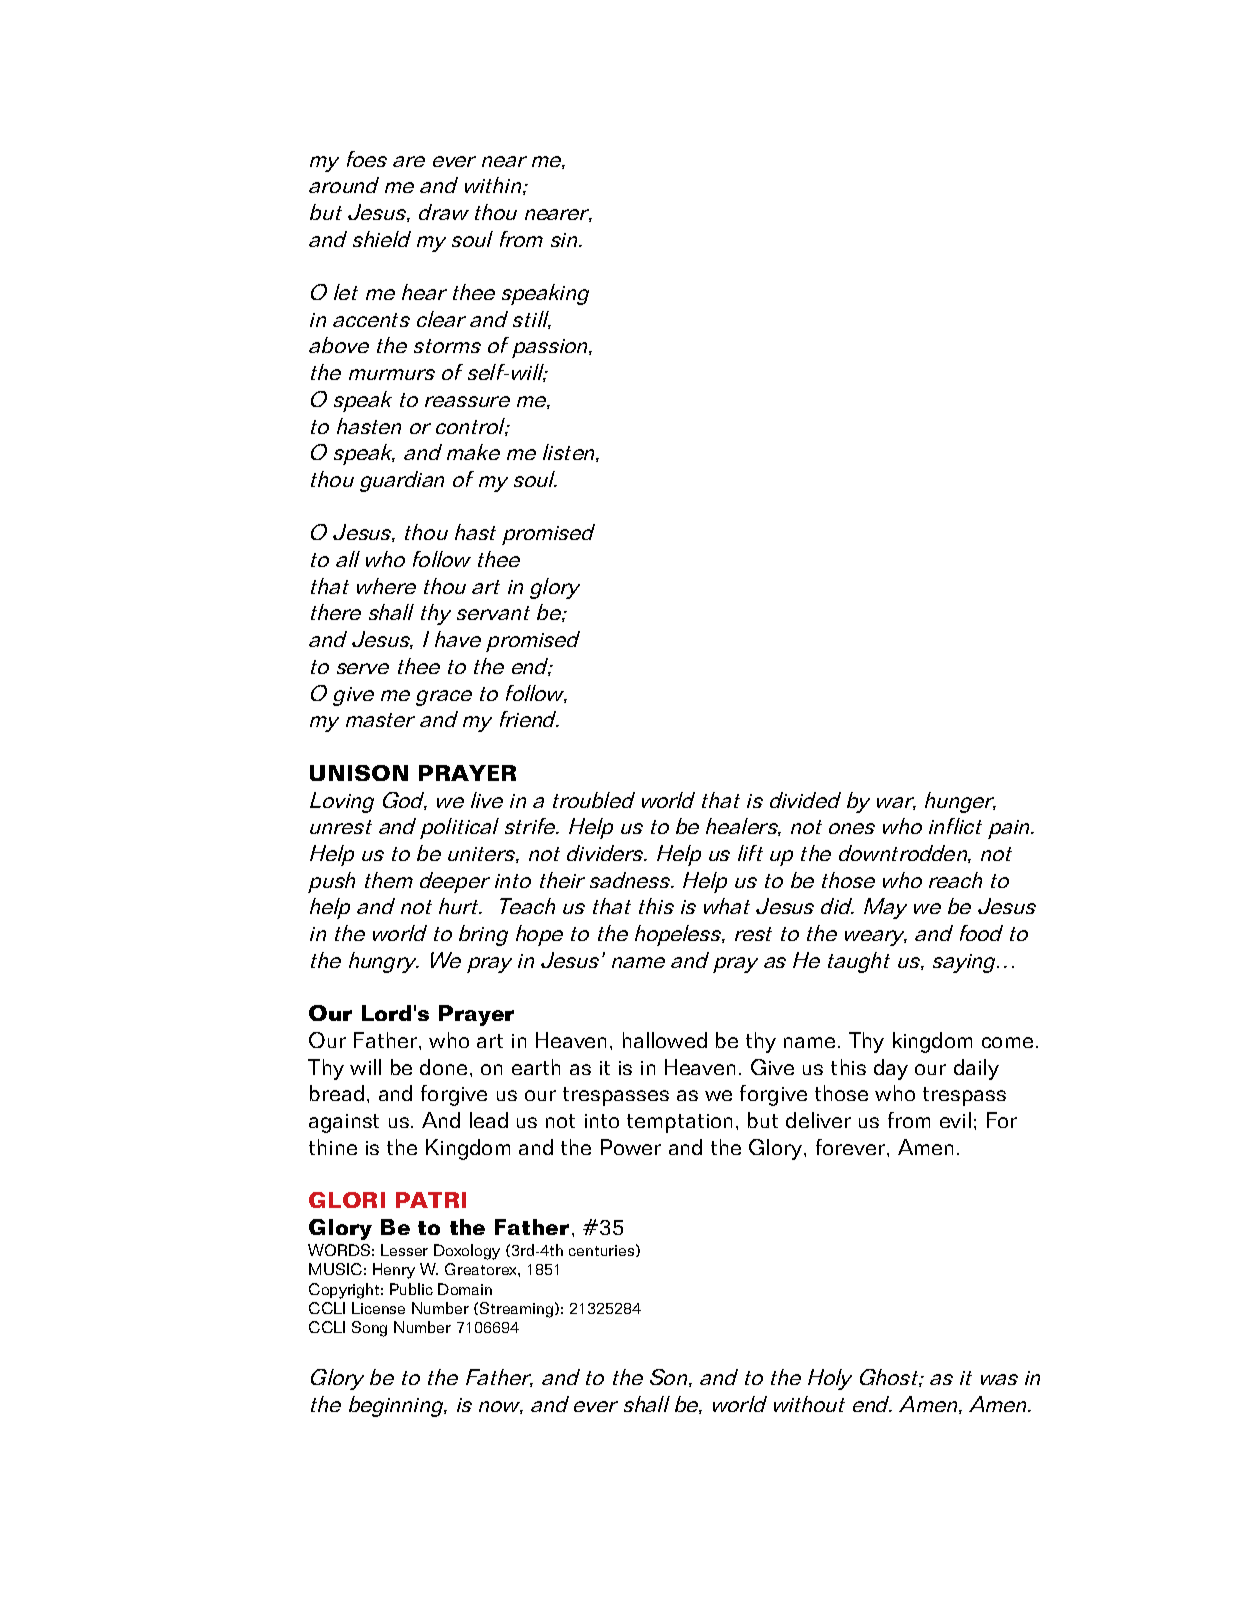  I want to click on UNISON, so click(359, 773).
